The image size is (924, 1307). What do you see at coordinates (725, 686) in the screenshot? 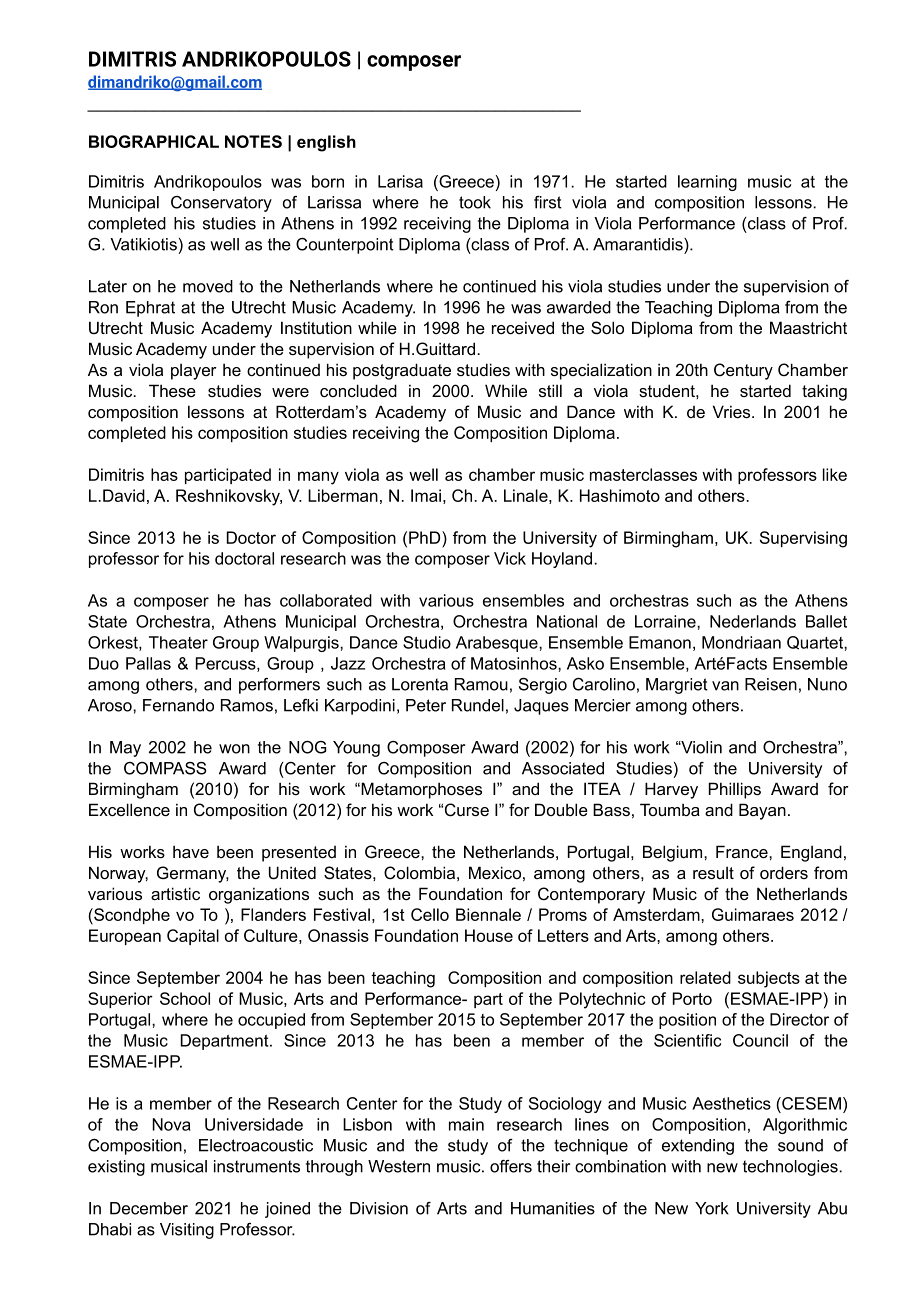
I see `van` at bounding box center [725, 686].
